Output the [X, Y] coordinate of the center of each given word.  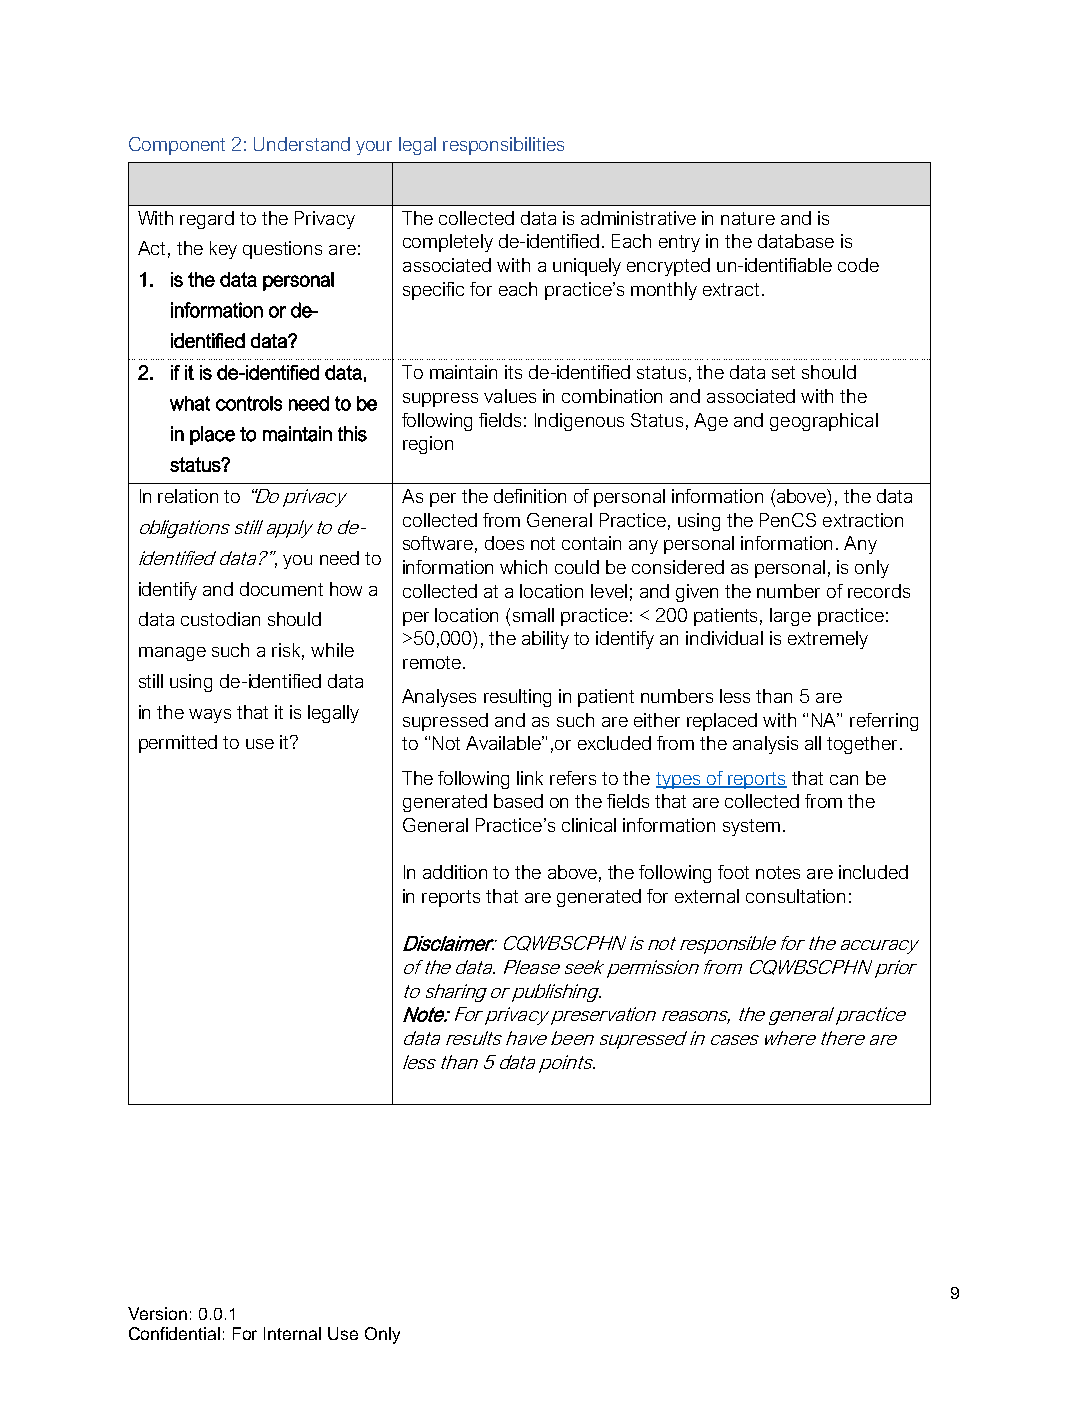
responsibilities [503, 146]
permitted [178, 744]
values [510, 396]
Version [157, 1313]
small [533, 615]
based [518, 801]
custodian [220, 619]
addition [455, 872]
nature [748, 218]
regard [207, 220]
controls [249, 403]
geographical [824, 422]
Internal [292, 1333]
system [751, 827]
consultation [795, 896]
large [790, 617]
